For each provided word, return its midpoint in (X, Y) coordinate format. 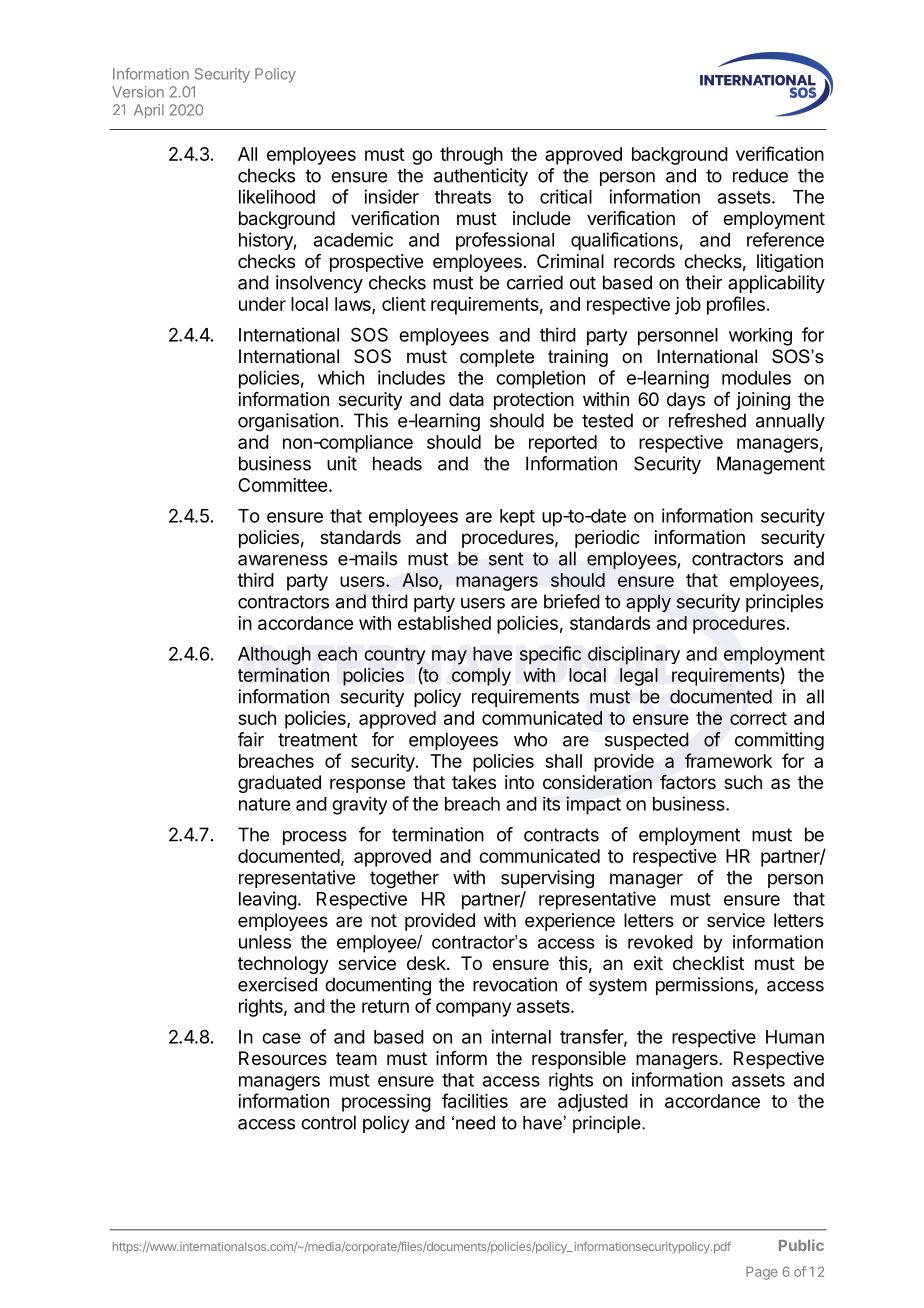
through (471, 156)
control (328, 1122)
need (475, 1123)
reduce (760, 175)
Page (762, 1273)
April (149, 111)
